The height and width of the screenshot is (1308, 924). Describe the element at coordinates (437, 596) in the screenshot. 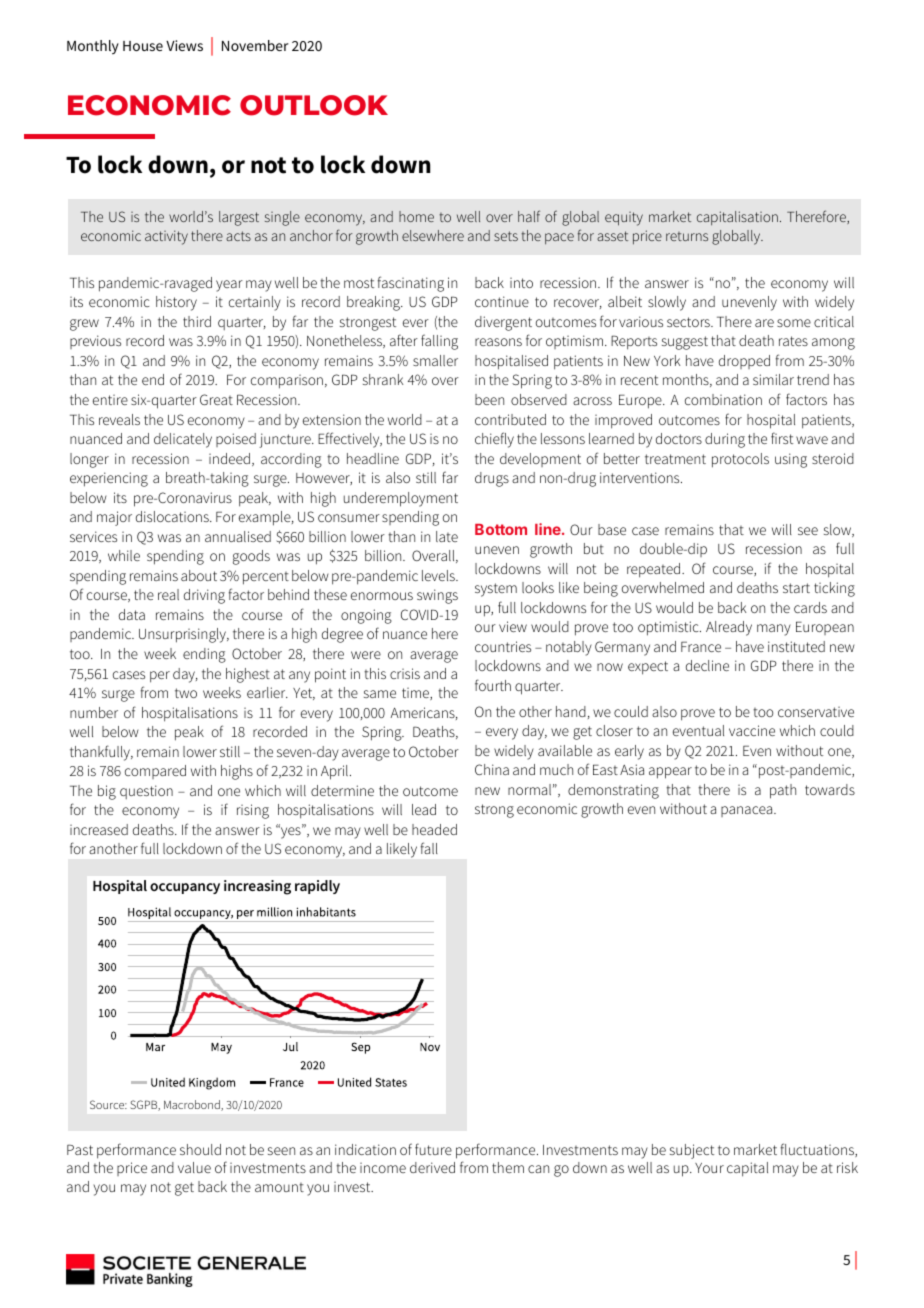

I see `swings` at that location.
